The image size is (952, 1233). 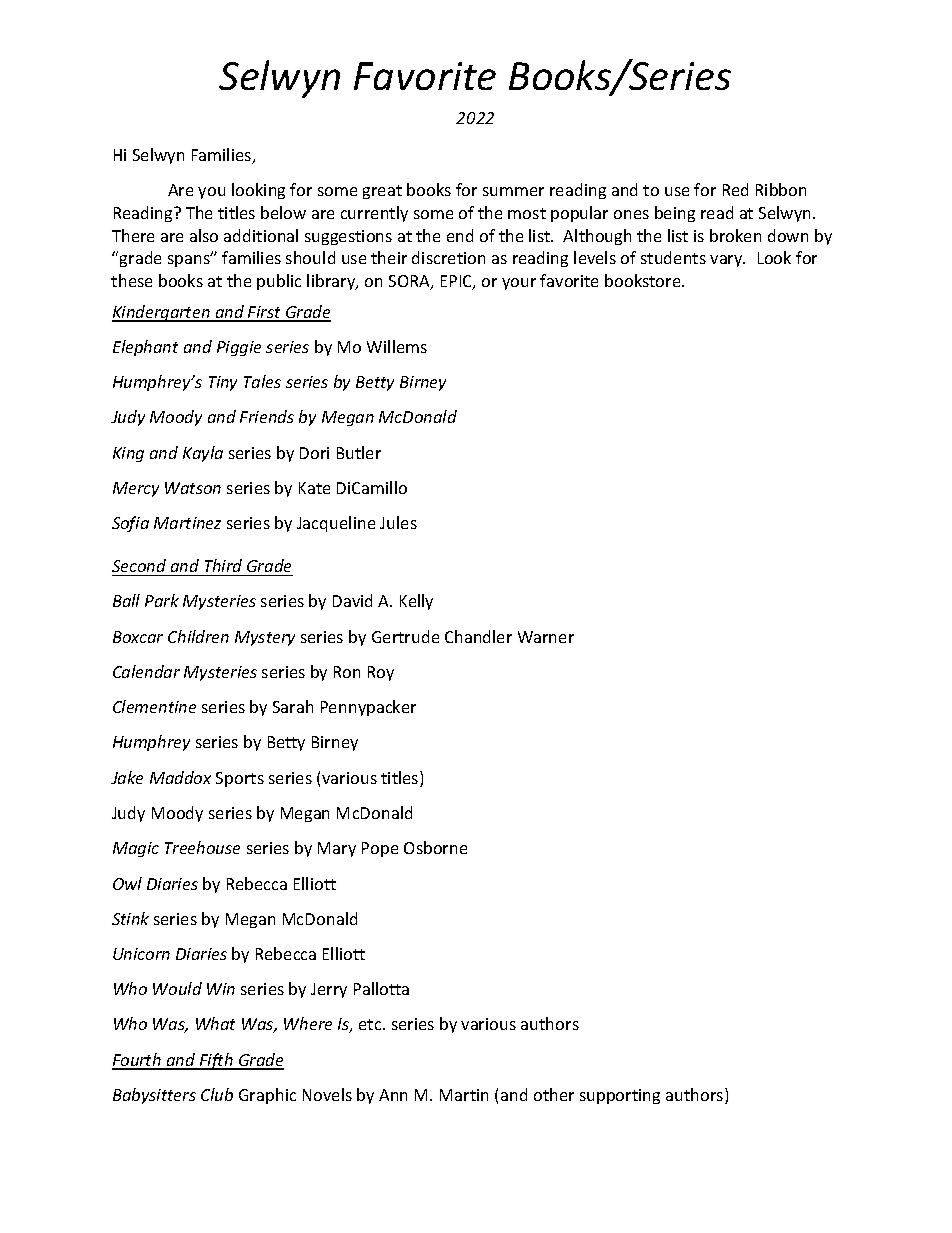 I want to click on discretion, so click(x=448, y=257).
